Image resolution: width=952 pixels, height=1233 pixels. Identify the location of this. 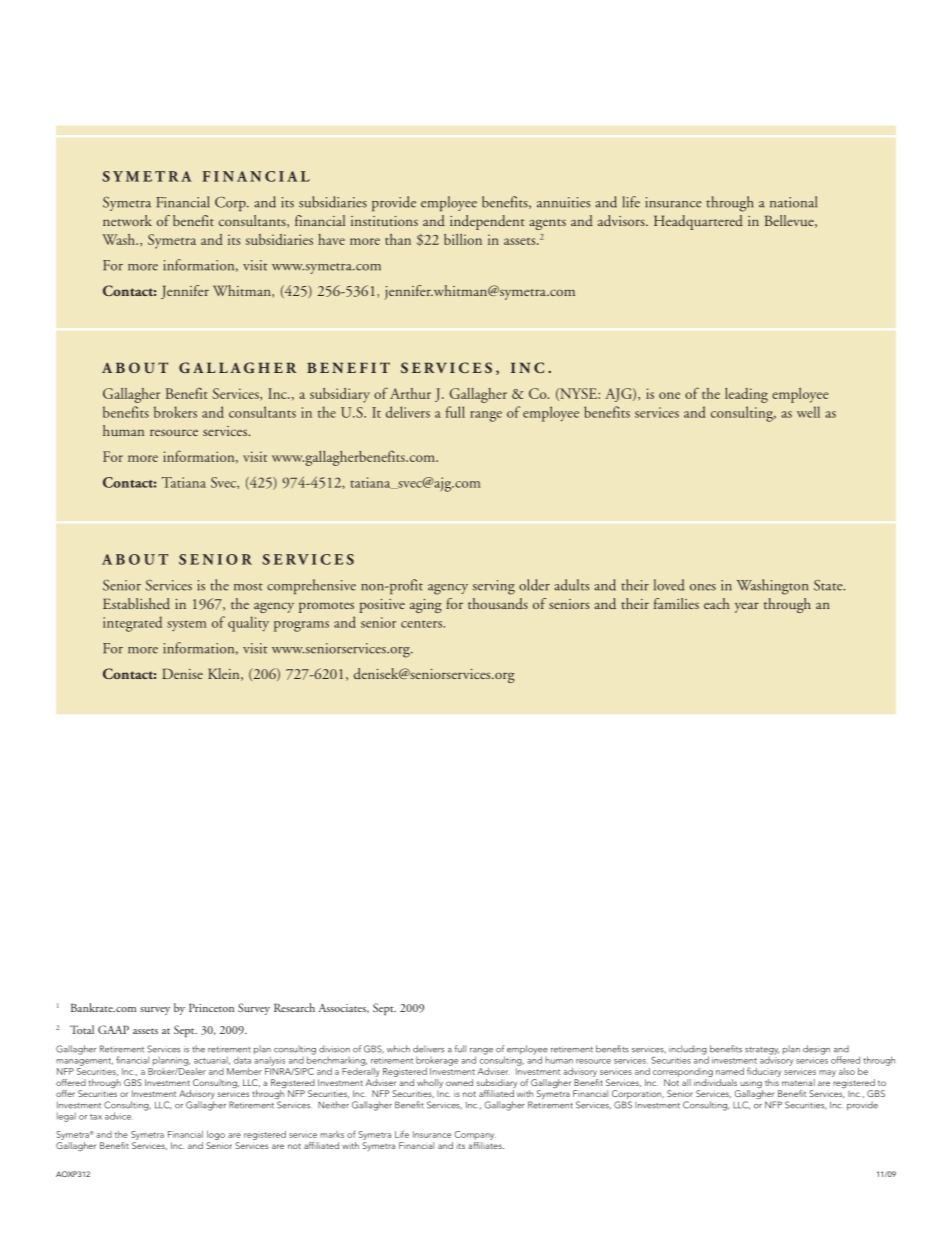
(772, 1081).
